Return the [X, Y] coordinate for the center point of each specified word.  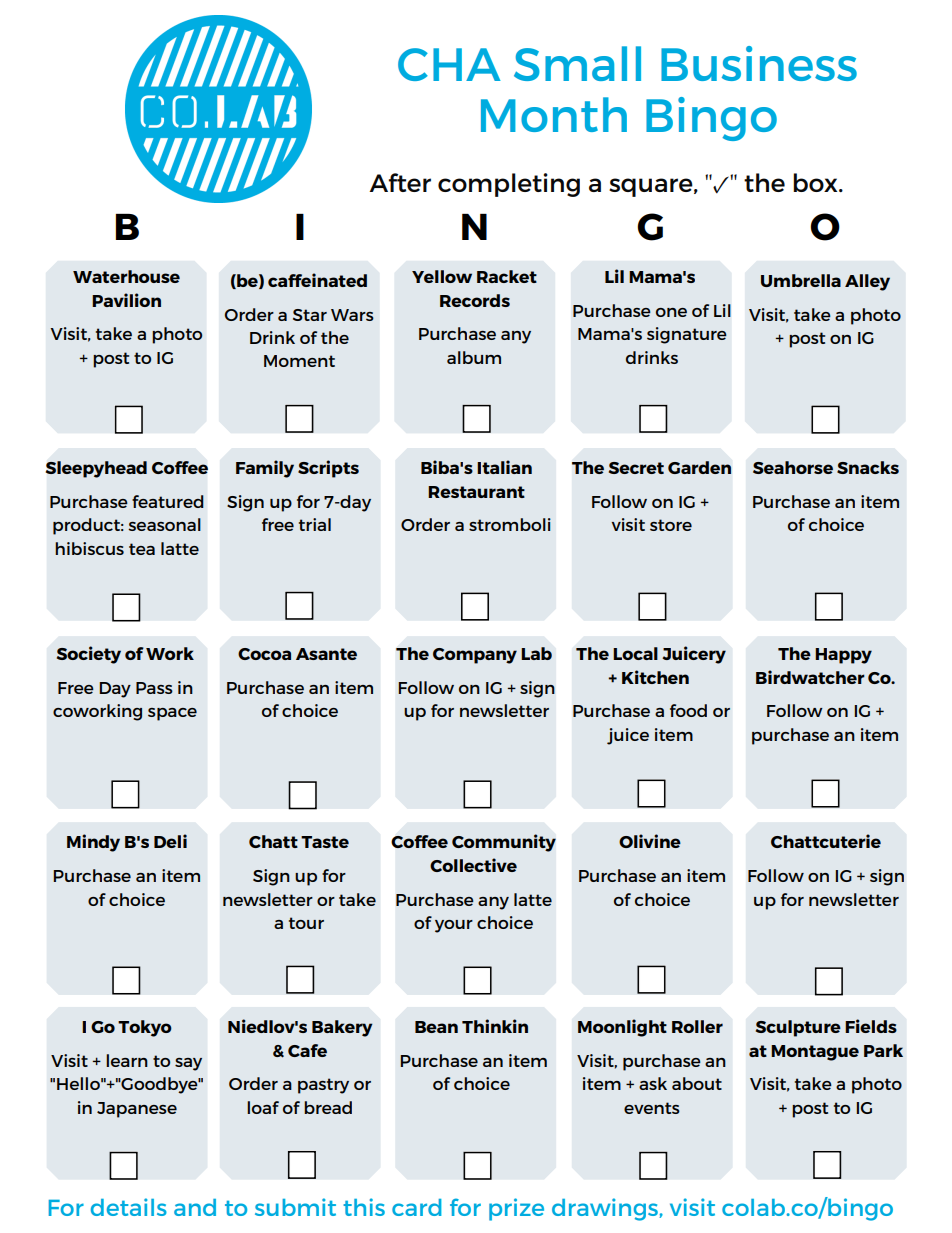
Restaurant [476, 492]
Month [554, 114]
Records [475, 300]
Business [759, 63]
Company [475, 656]
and [195, 1207]
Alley [867, 282]
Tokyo [145, 1028]
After [400, 182]
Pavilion [126, 300]
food [688, 710]
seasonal [164, 524]
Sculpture [798, 1028]
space [172, 714]
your [454, 926]
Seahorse [793, 467]
